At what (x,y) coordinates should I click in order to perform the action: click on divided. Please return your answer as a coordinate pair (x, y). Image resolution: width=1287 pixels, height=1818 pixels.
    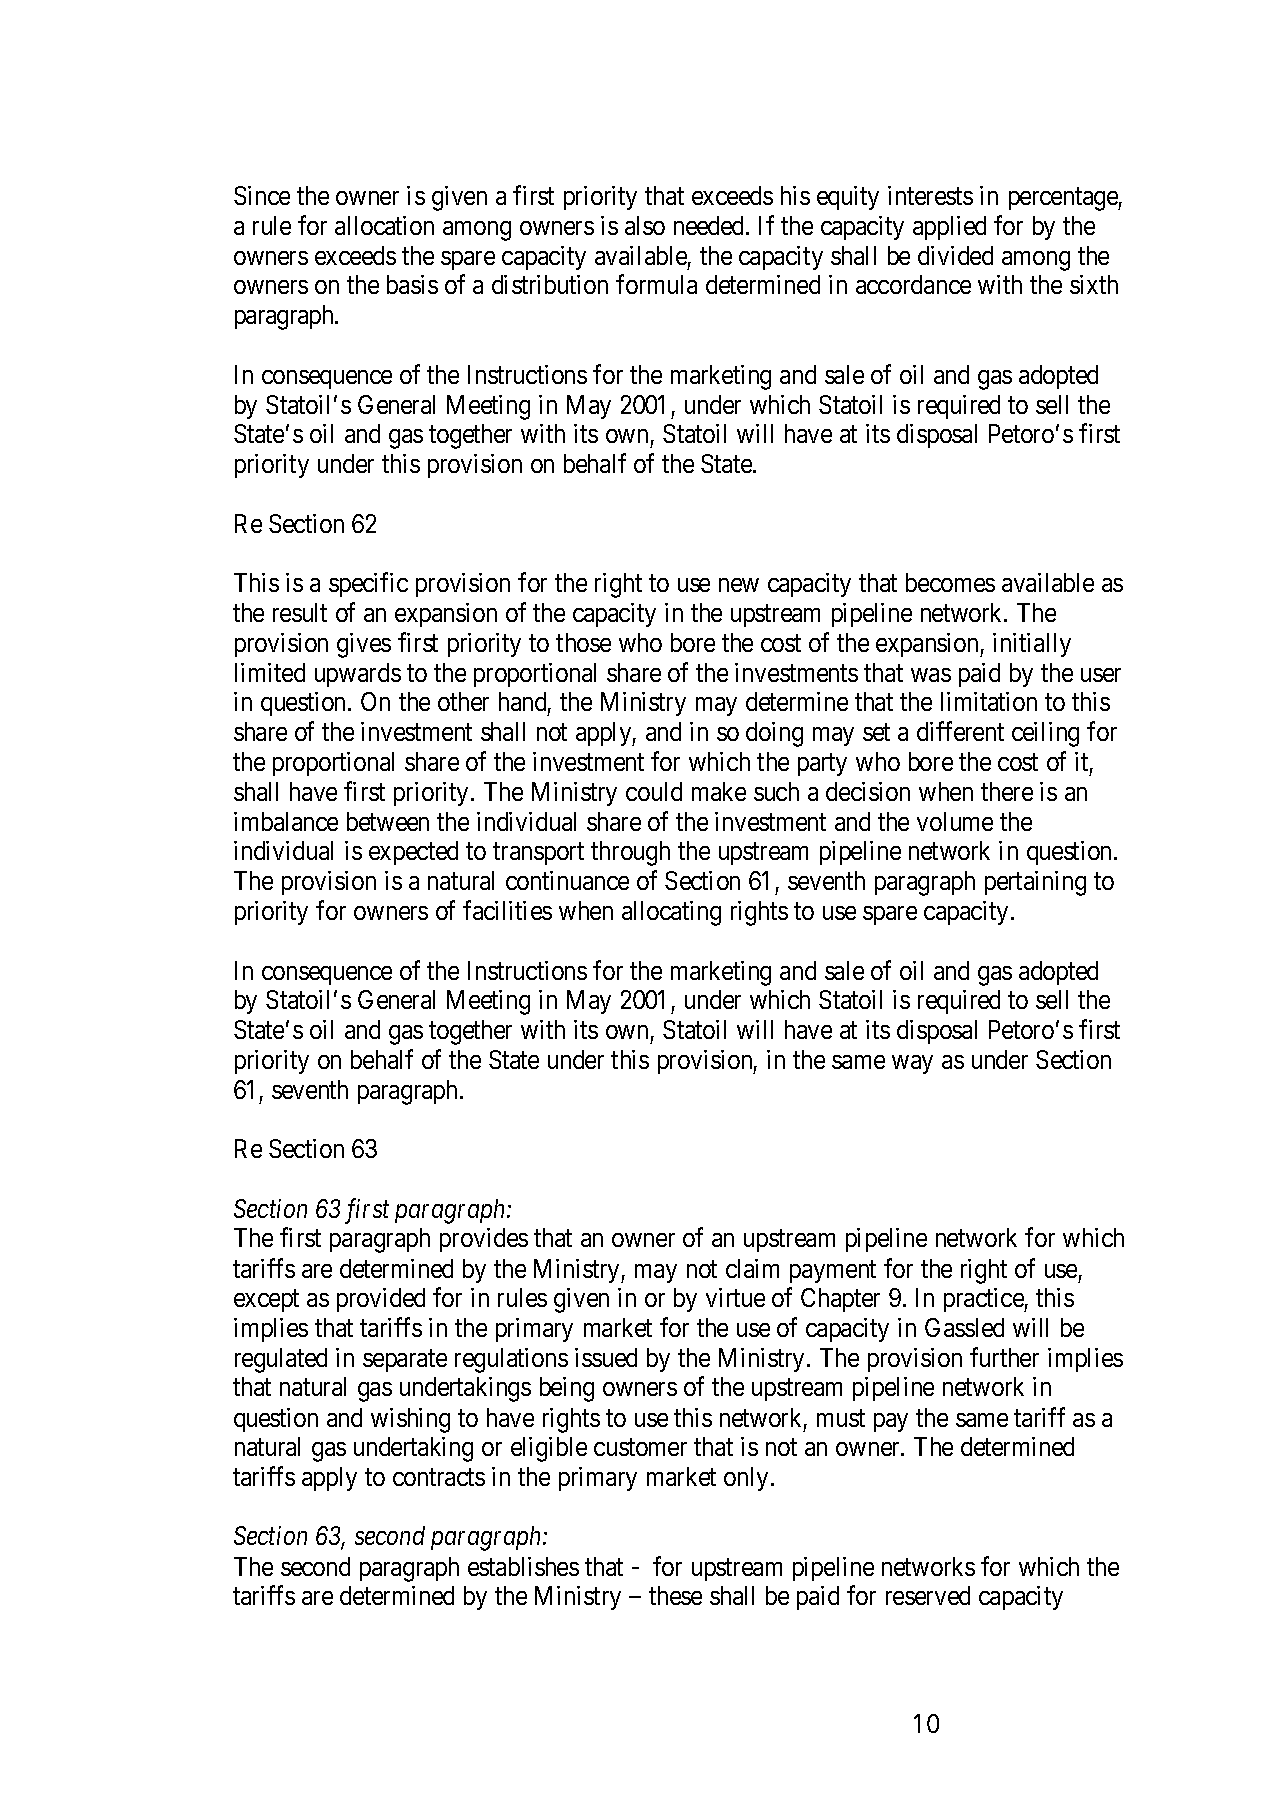
    Looking at the image, I should click on (955, 255).
